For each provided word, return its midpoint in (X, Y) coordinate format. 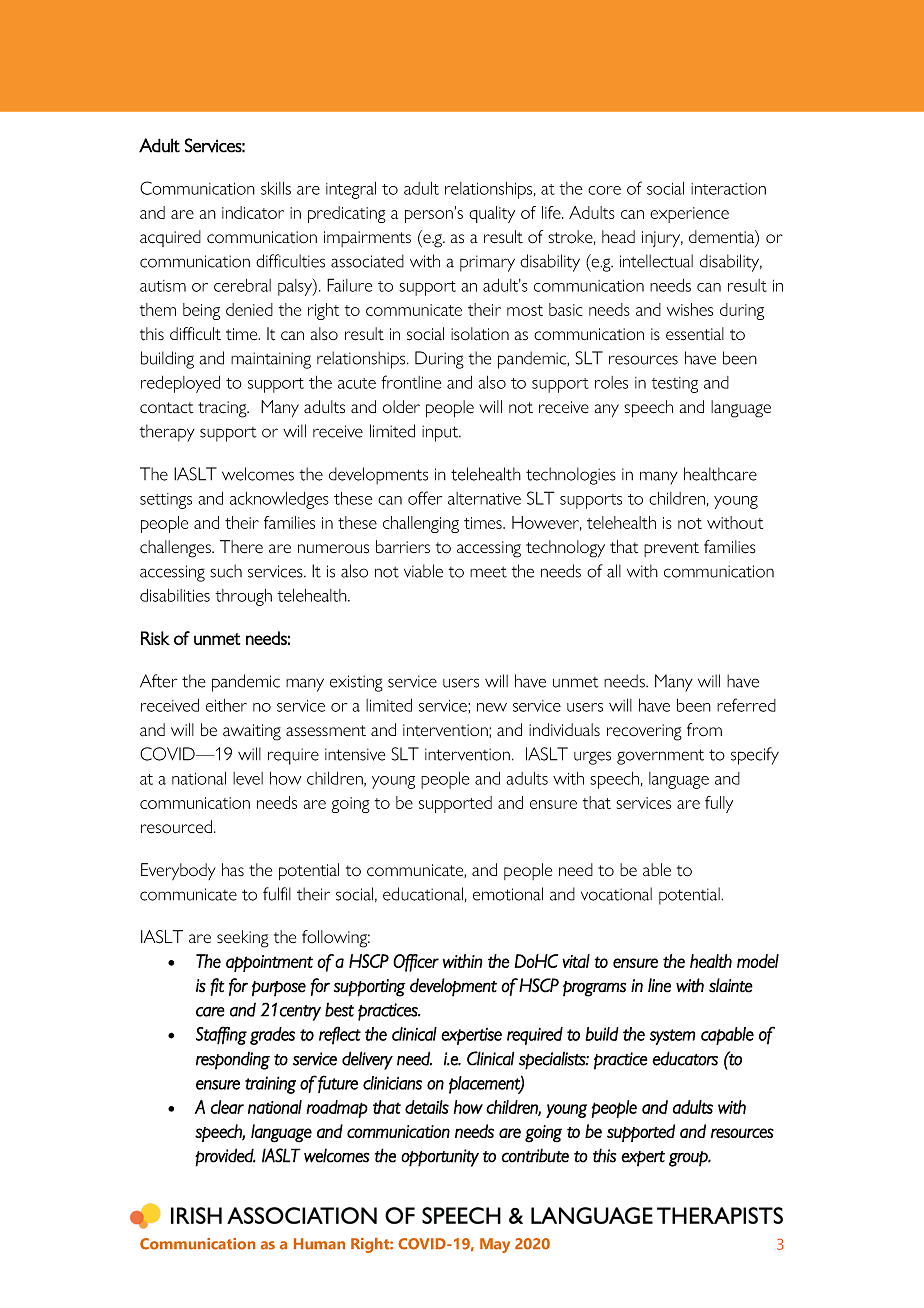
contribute (535, 1155)
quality (492, 214)
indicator (253, 212)
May (495, 1245)
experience (689, 215)
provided (225, 1157)
